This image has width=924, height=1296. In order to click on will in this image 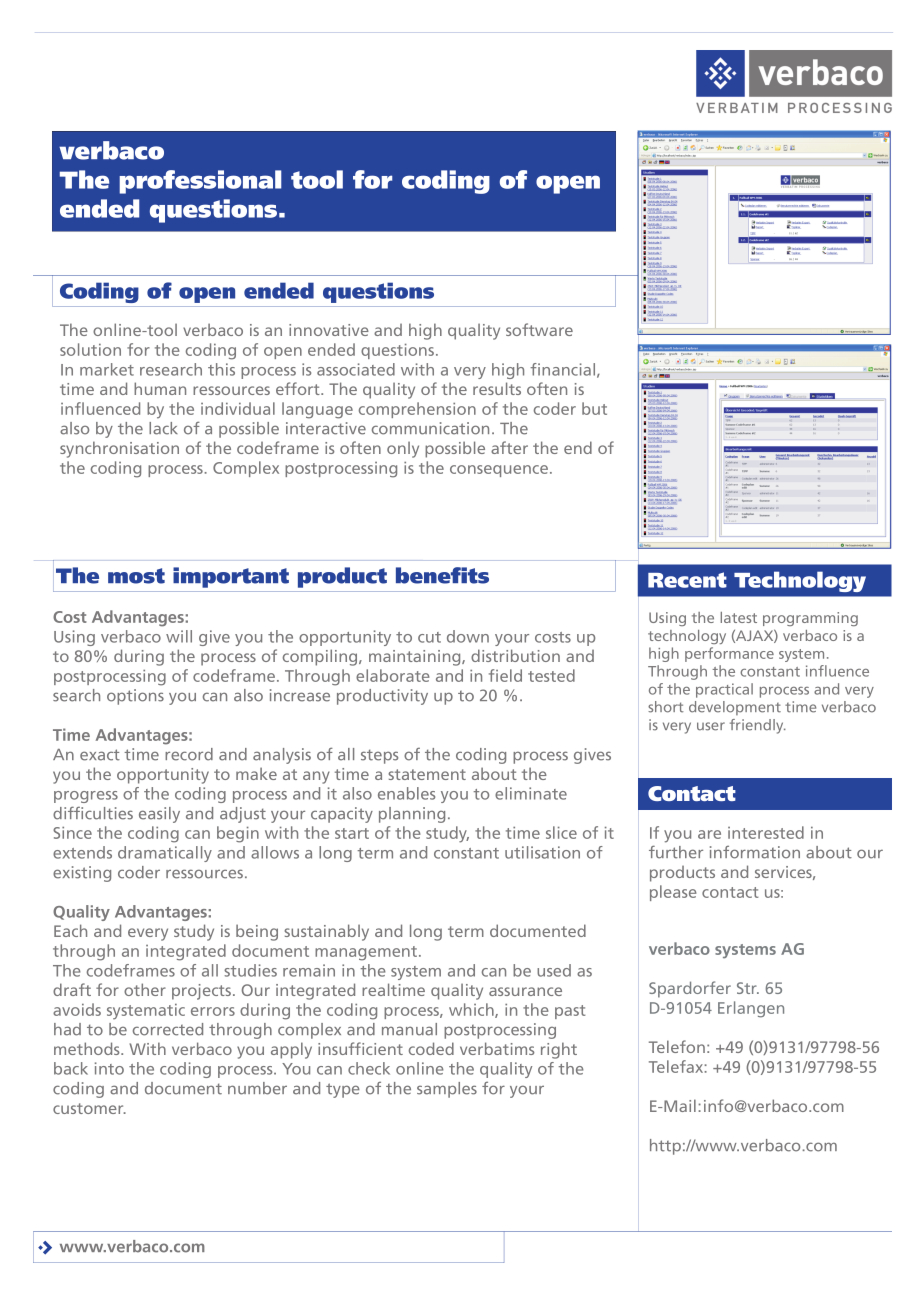, I will do `click(179, 636)`.
